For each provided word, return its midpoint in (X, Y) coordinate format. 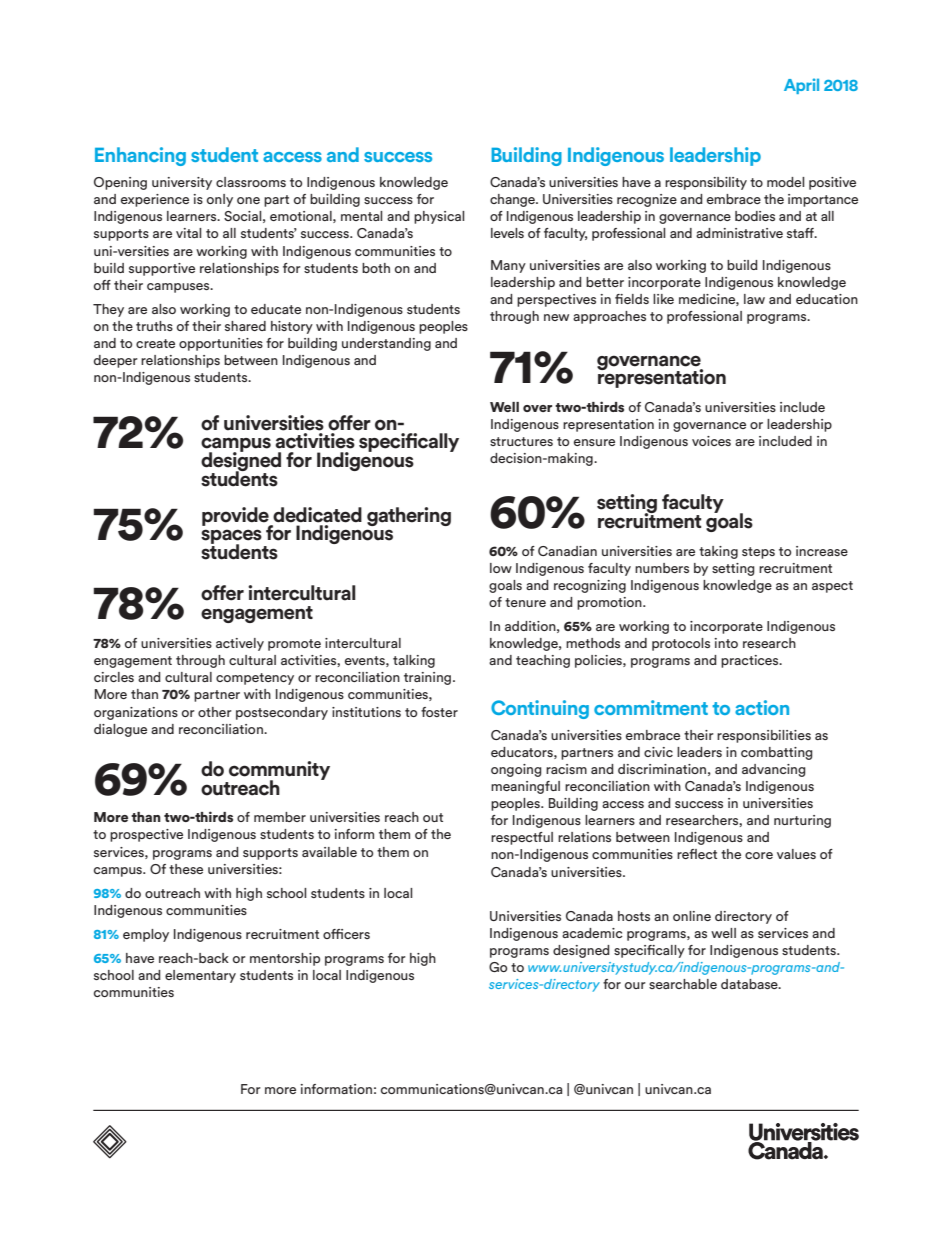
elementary (200, 976)
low (501, 568)
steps (758, 553)
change (513, 200)
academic (592, 933)
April (801, 86)
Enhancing (140, 156)
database (750, 984)
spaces (231, 538)
